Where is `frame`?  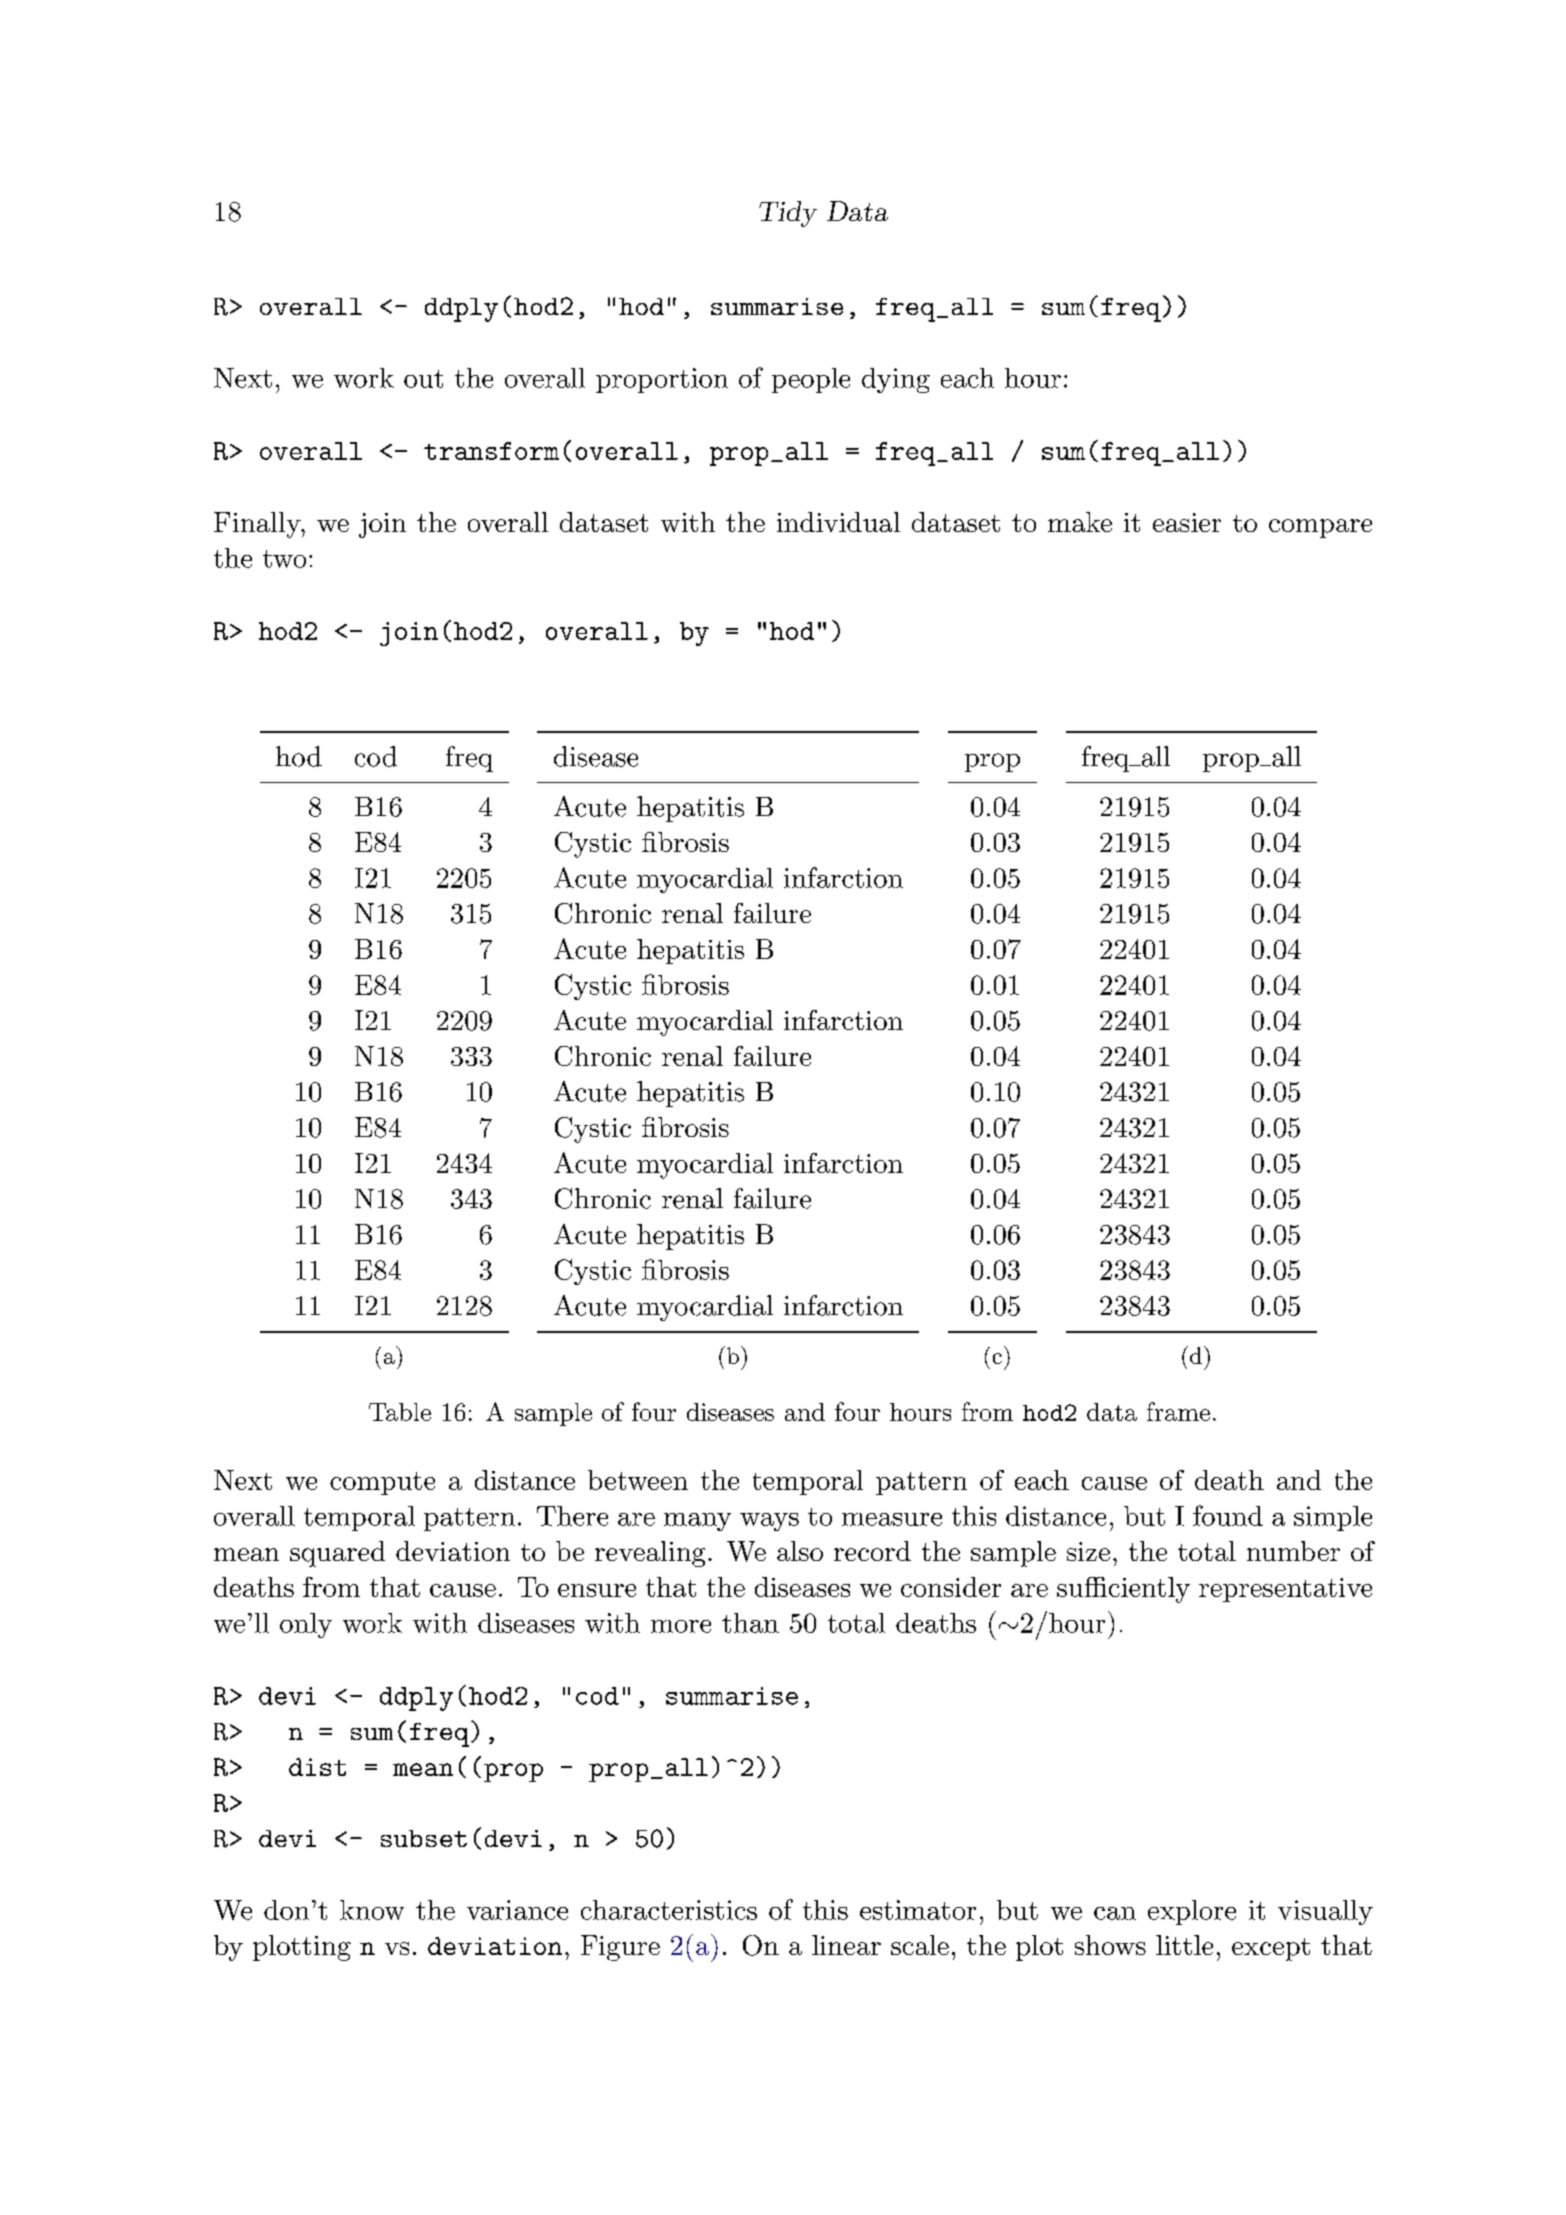
frame is located at coordinates (1178, 1411).
